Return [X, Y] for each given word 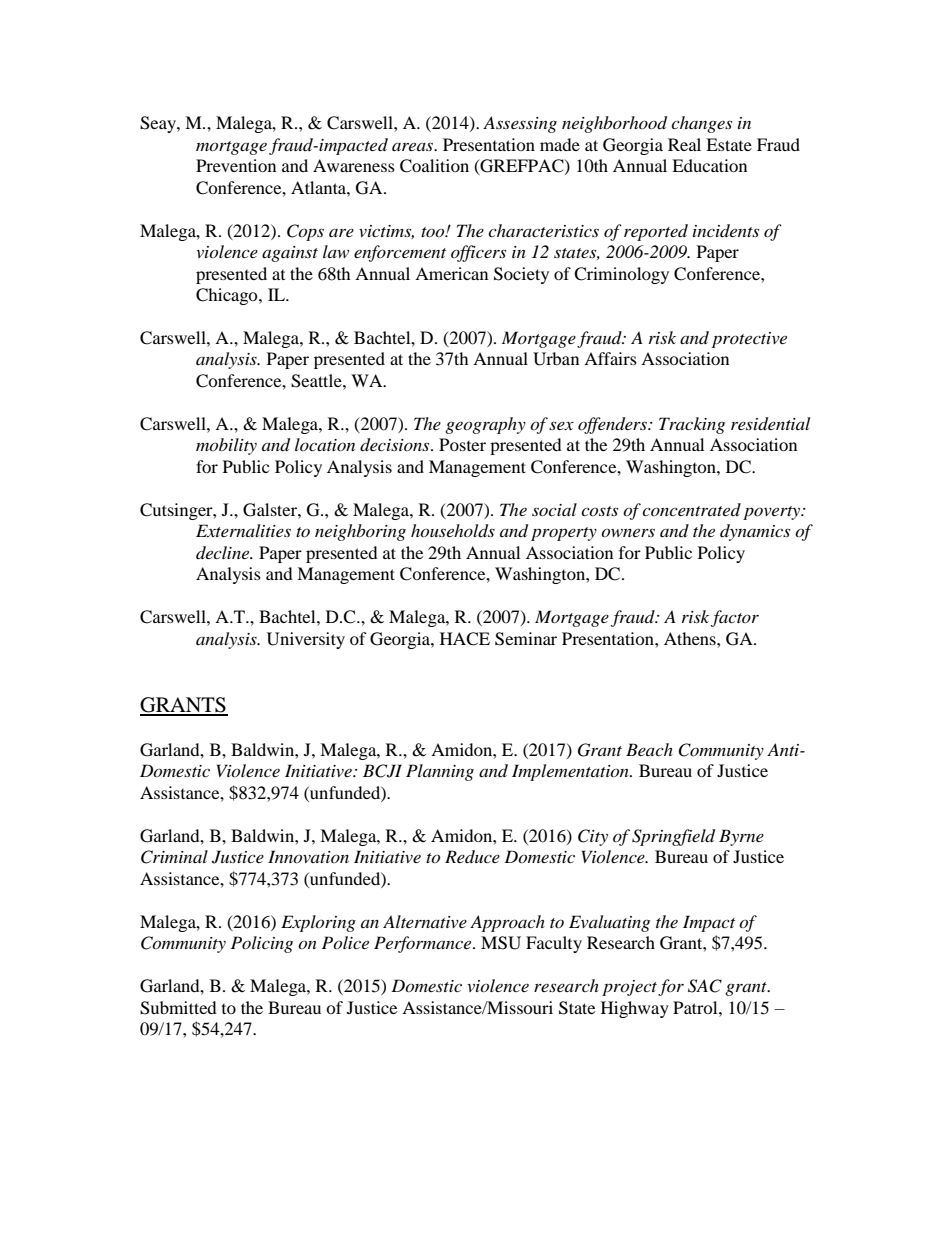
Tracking [692, 425]
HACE [465, 639]
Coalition [434, 166]
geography [485, 425]
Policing [262, 944]
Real [684, 144]
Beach [649, 749]
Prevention [236, 165]
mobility [226, 446]
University [306, 640]
